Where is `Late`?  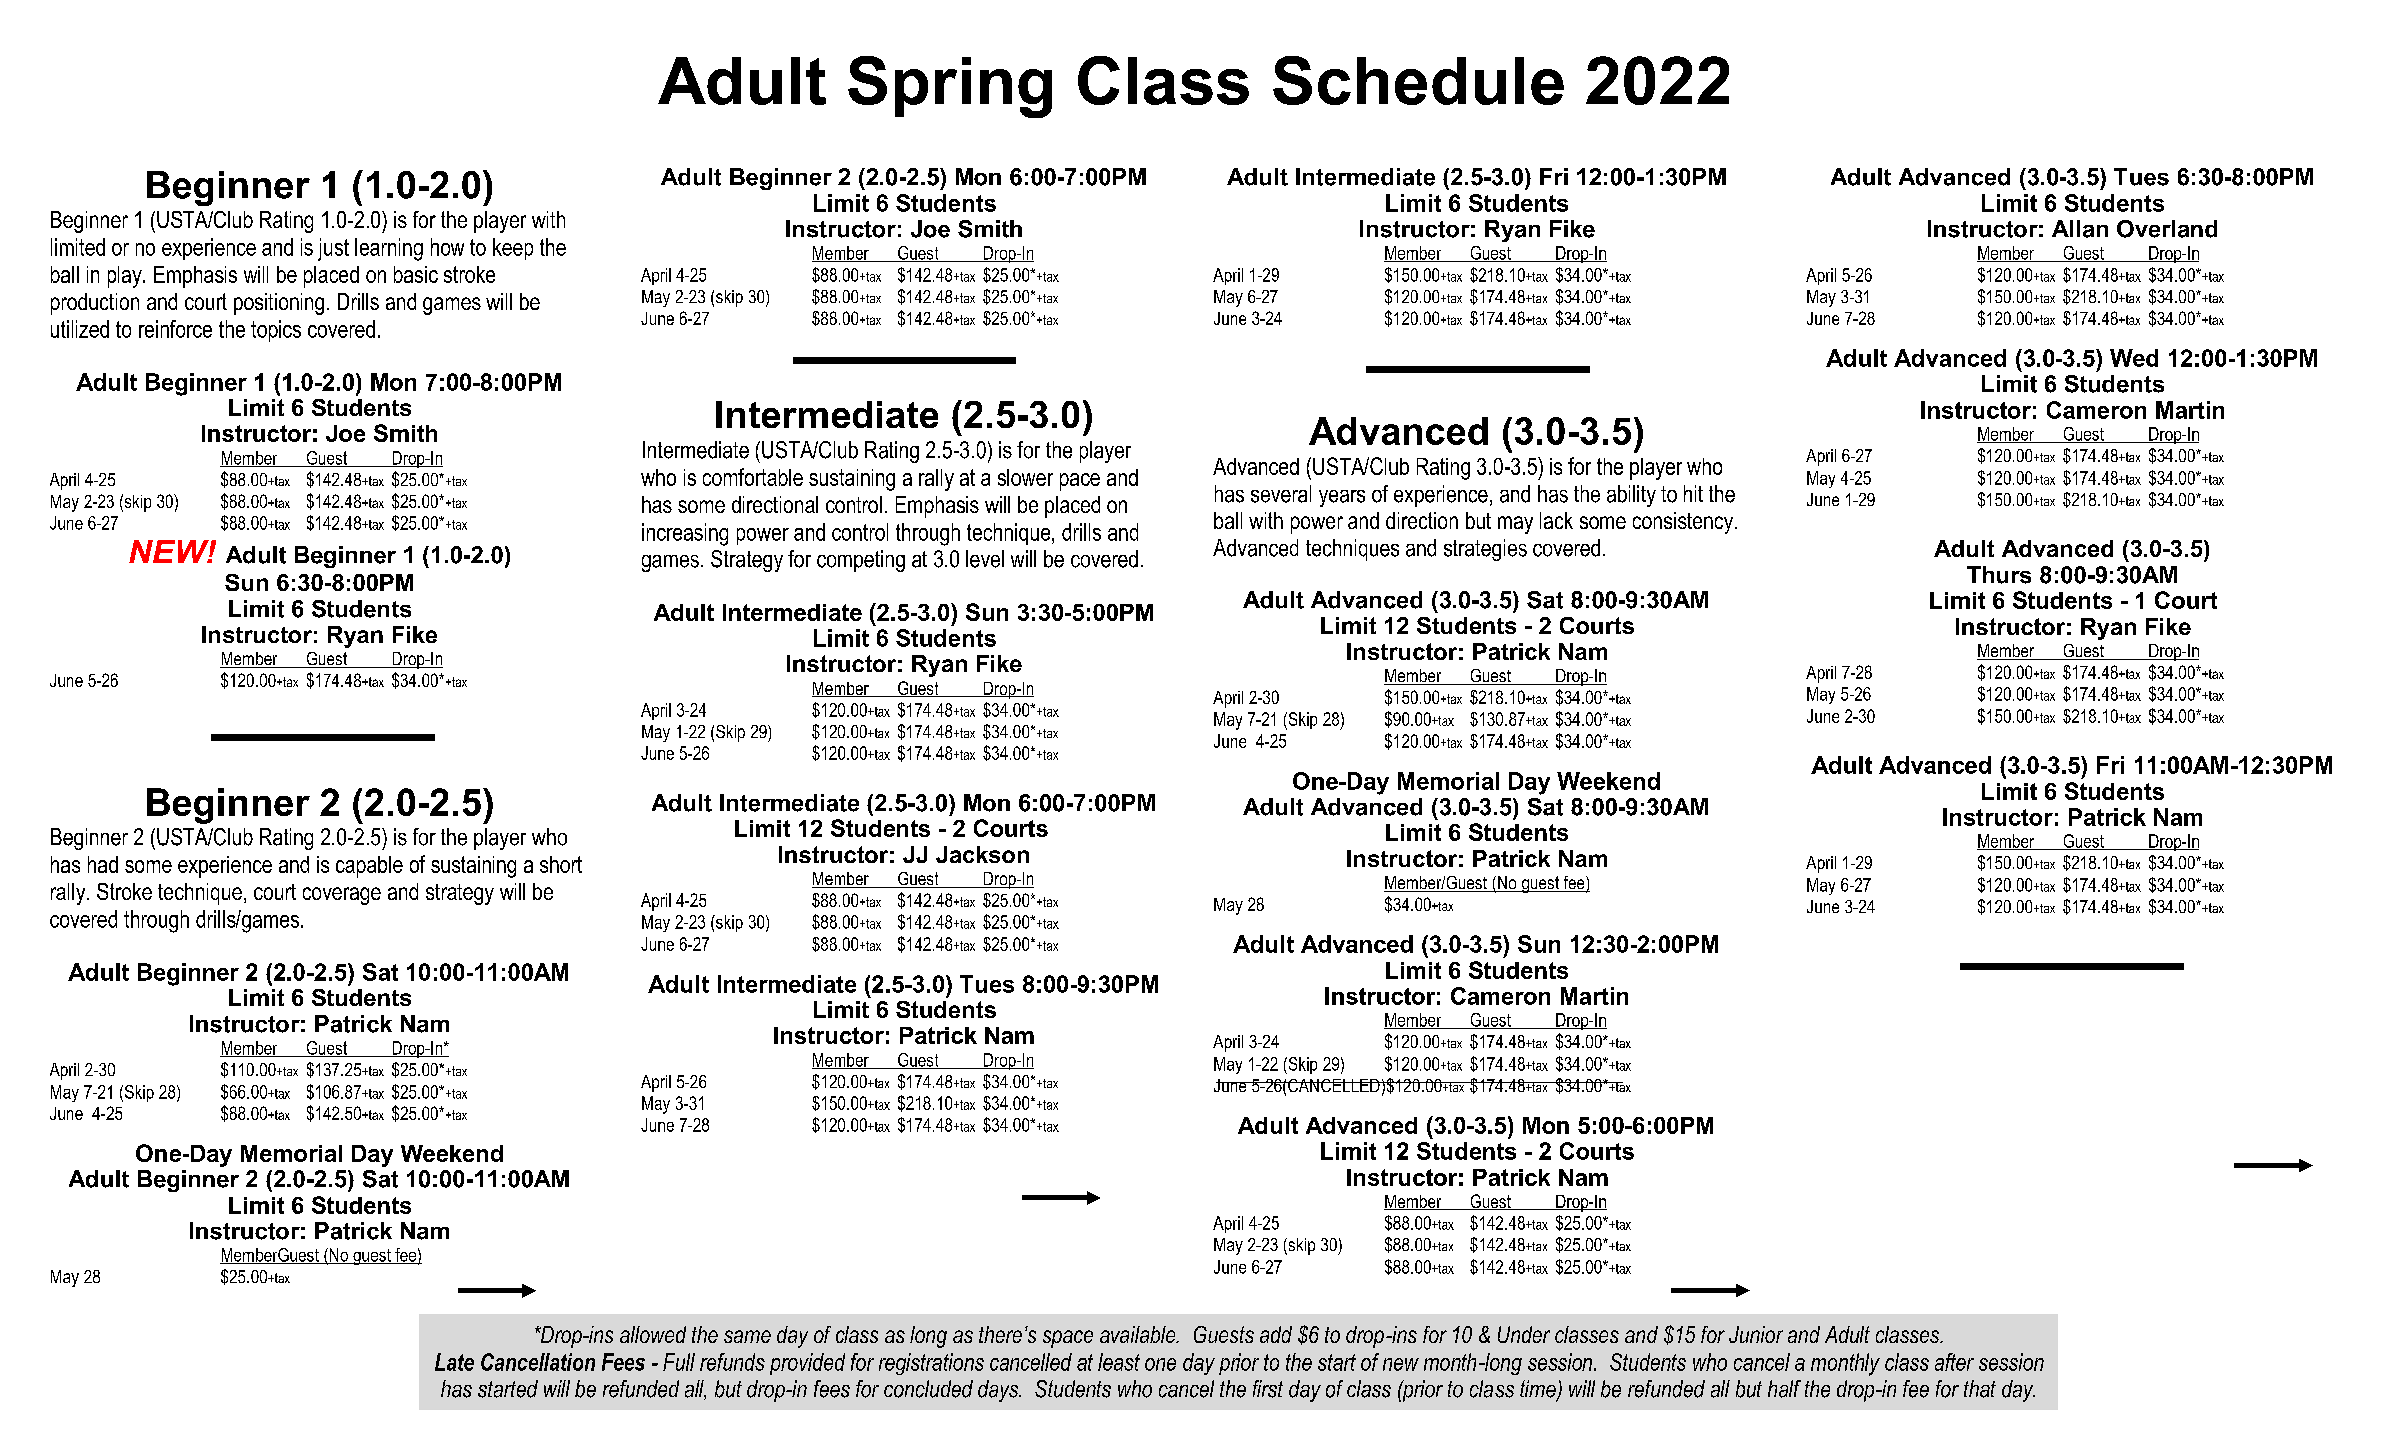
Late is located at coordinates (454, 1362).
